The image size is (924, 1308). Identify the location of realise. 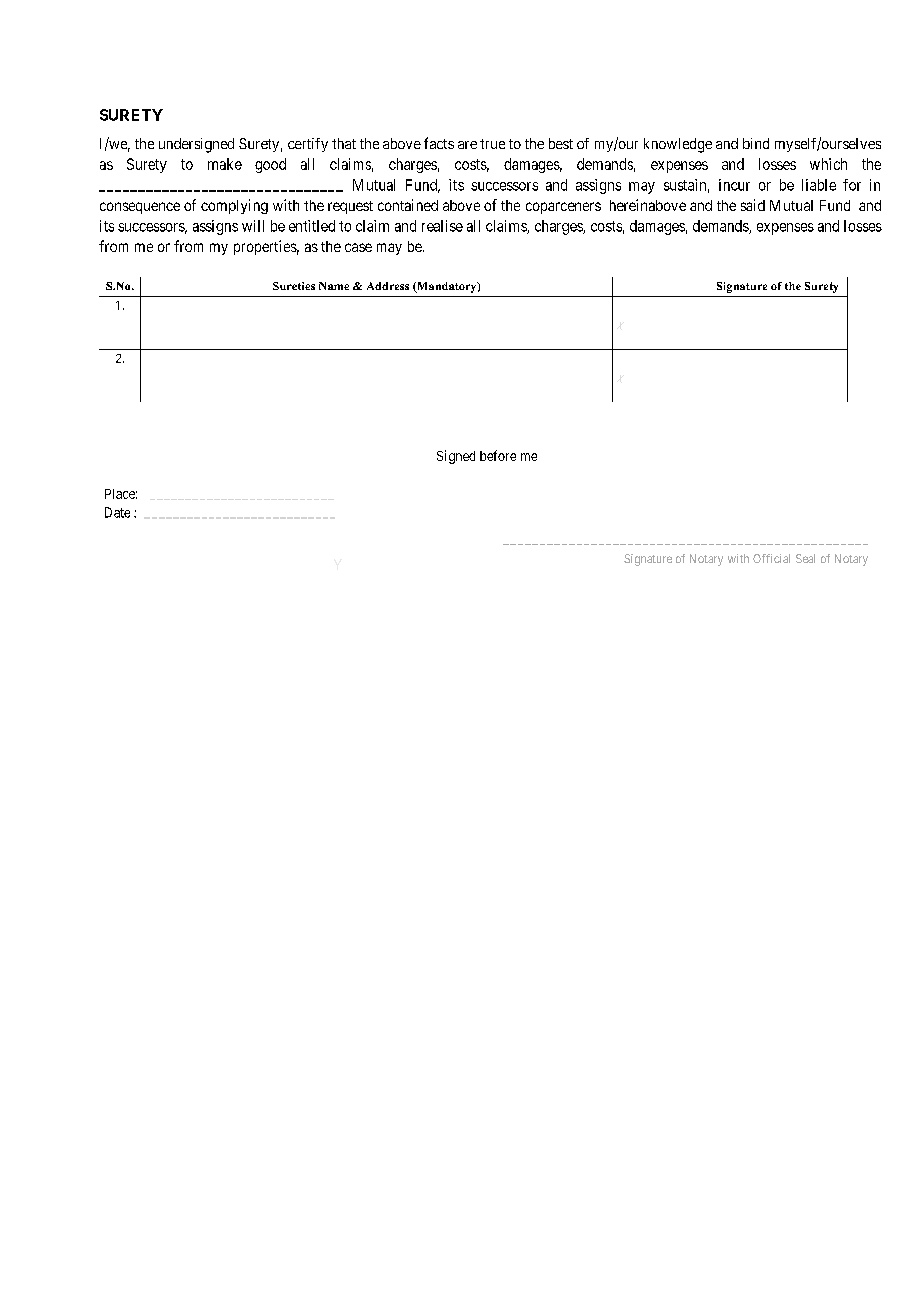
(442, 226).
